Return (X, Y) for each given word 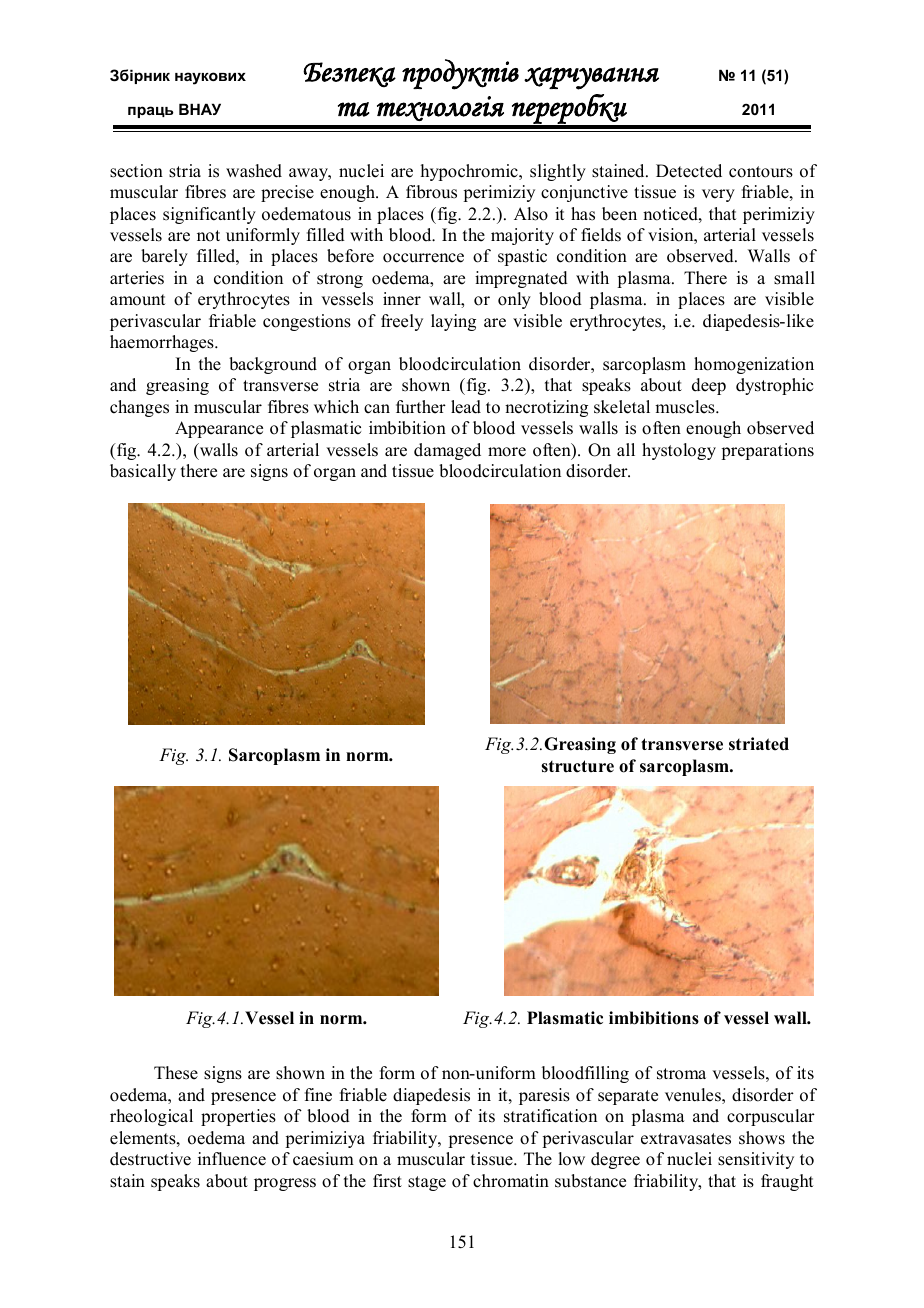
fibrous (431, 192)
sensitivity (756, 1160)
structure (577, 766)
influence (232, 1159)
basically (143, 472)
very (718, 195)
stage (427, 1183)
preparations (767, 451)
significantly (209, 215)
